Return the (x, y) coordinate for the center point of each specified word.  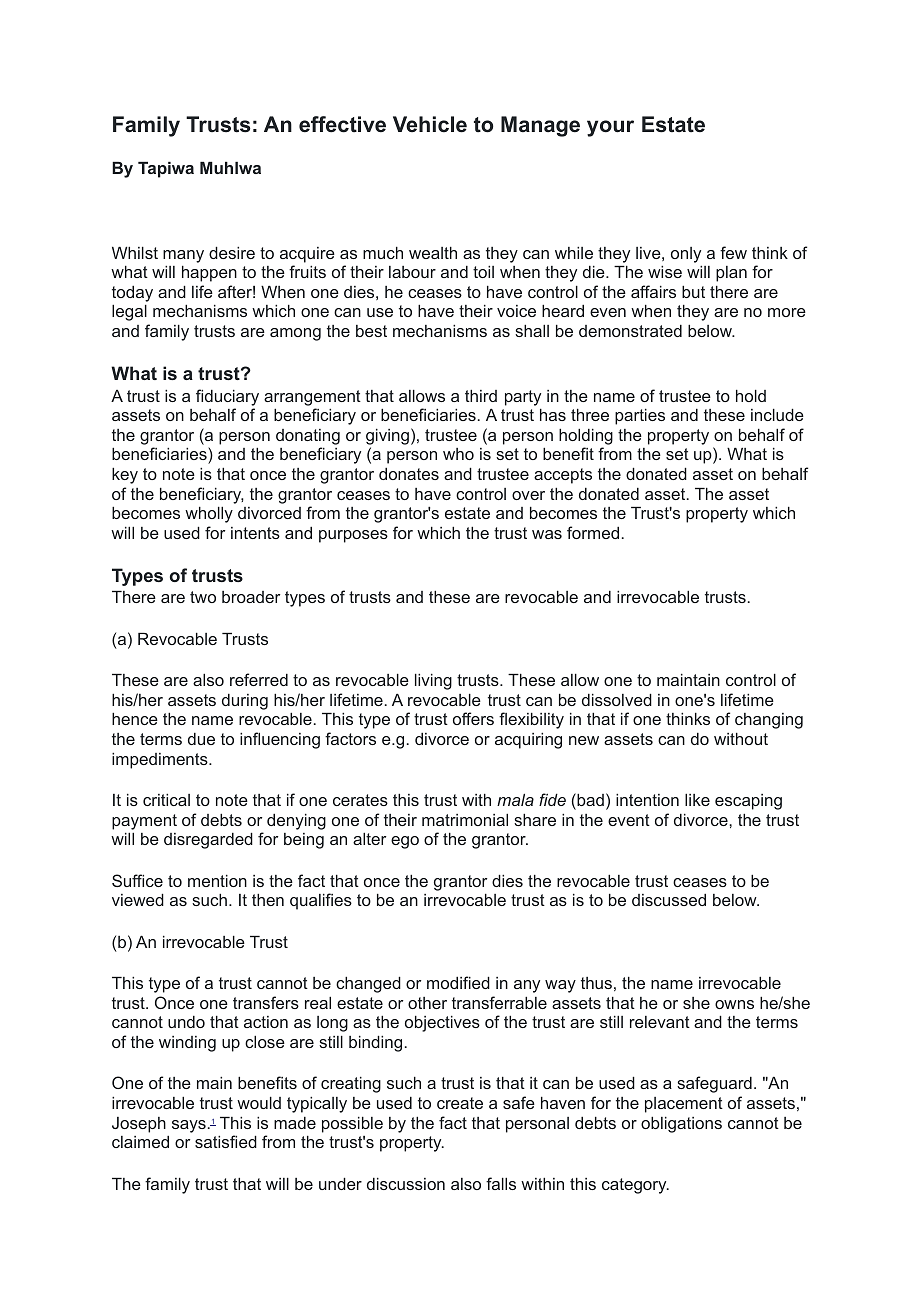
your (610, 128)
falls (501, 1183)
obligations (681, 1125)
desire (232, 253)
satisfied (226, 1141)
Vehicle (430, 124)
